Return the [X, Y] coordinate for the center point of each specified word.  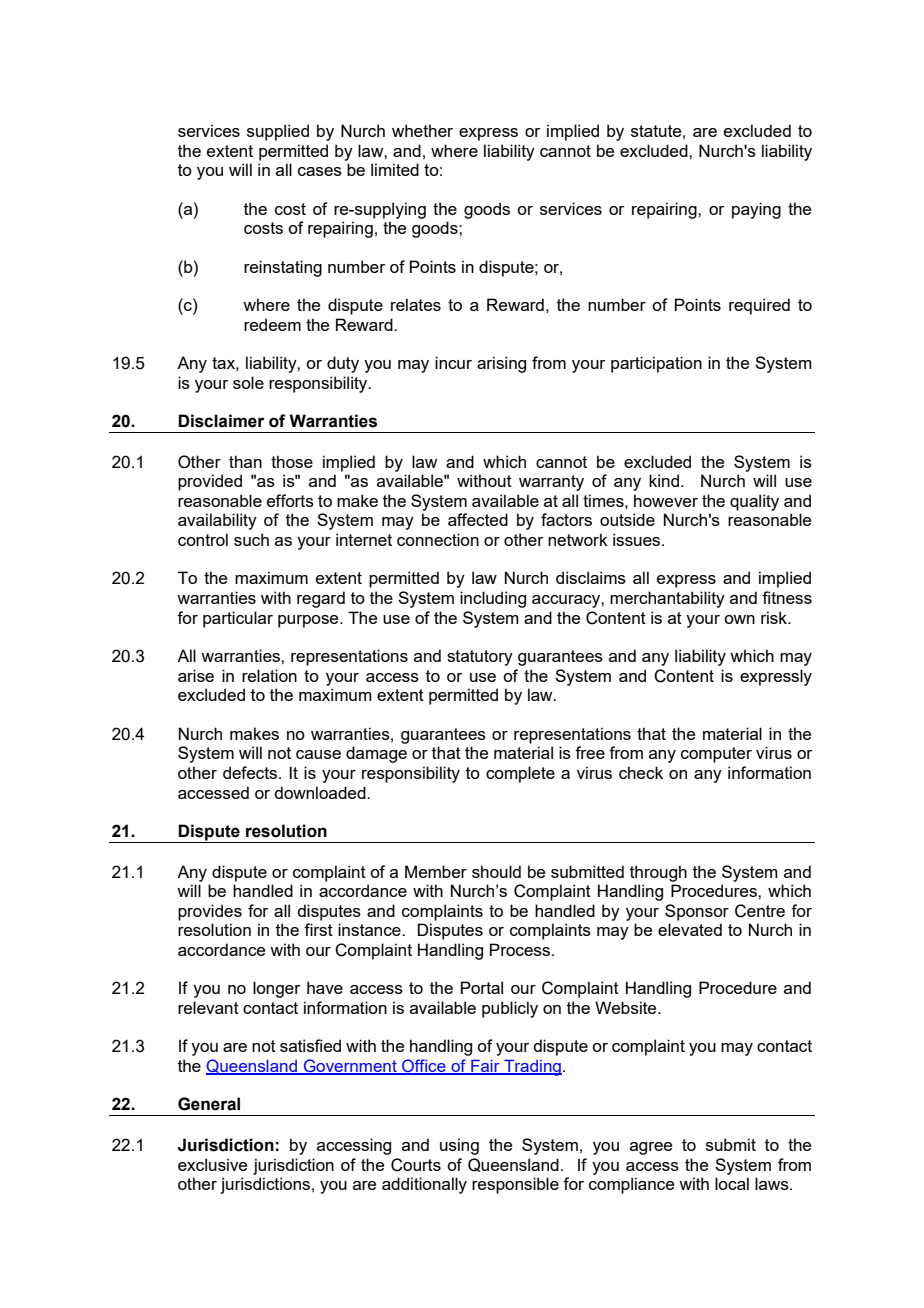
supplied [278, 132]
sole [248, 382]
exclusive [212, 1164]
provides [210, 912]
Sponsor [697, 912]
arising [501, 364]
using [459, 1146]
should [496, 871]
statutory [480, 658]
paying [756, 210]
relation [269, 675]
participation [656, 364]
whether [422, 130]
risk [775, 617]
